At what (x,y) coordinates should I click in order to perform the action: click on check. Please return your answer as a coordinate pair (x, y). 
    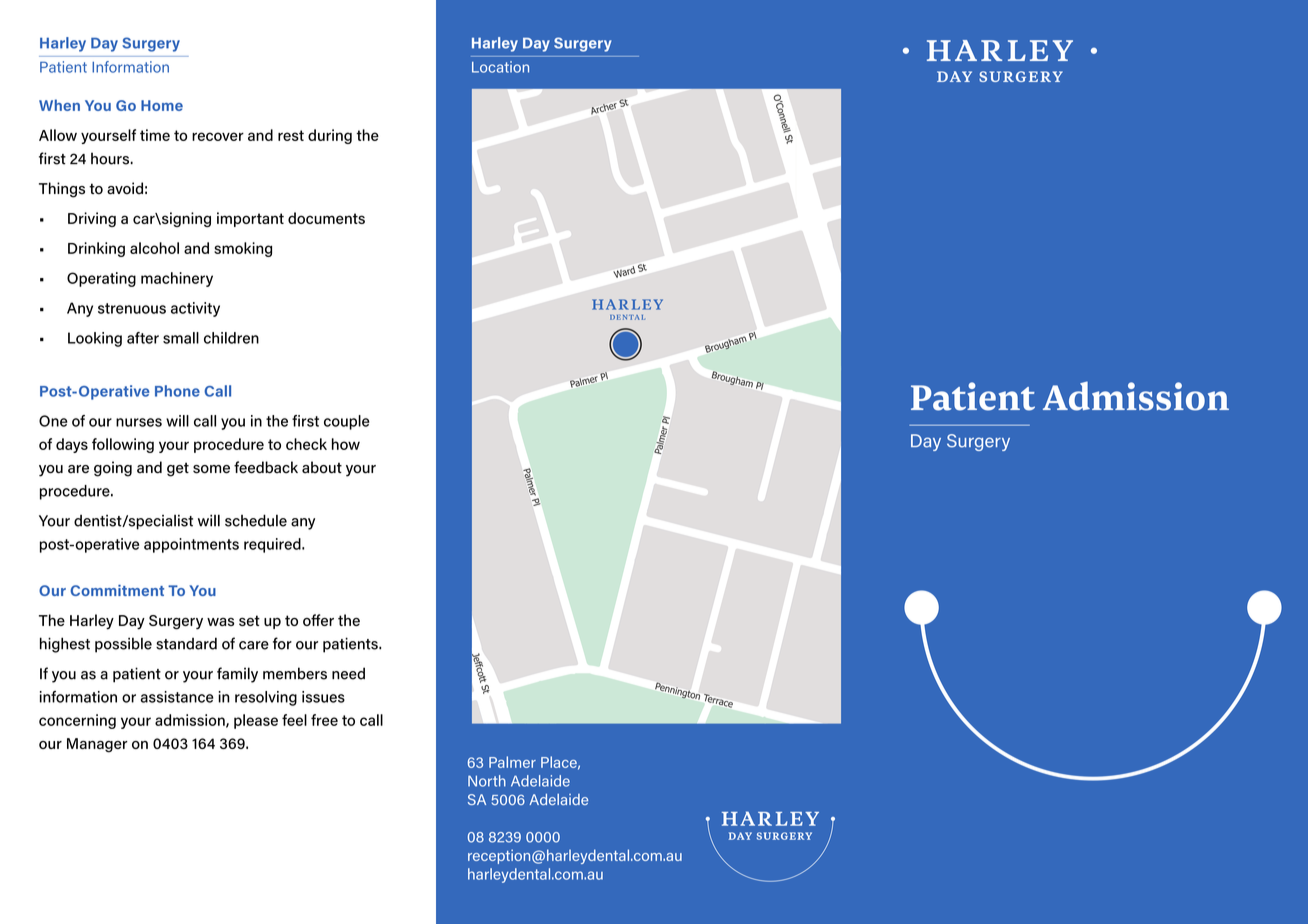
    Looking at the image, I should click on (306, 444).
